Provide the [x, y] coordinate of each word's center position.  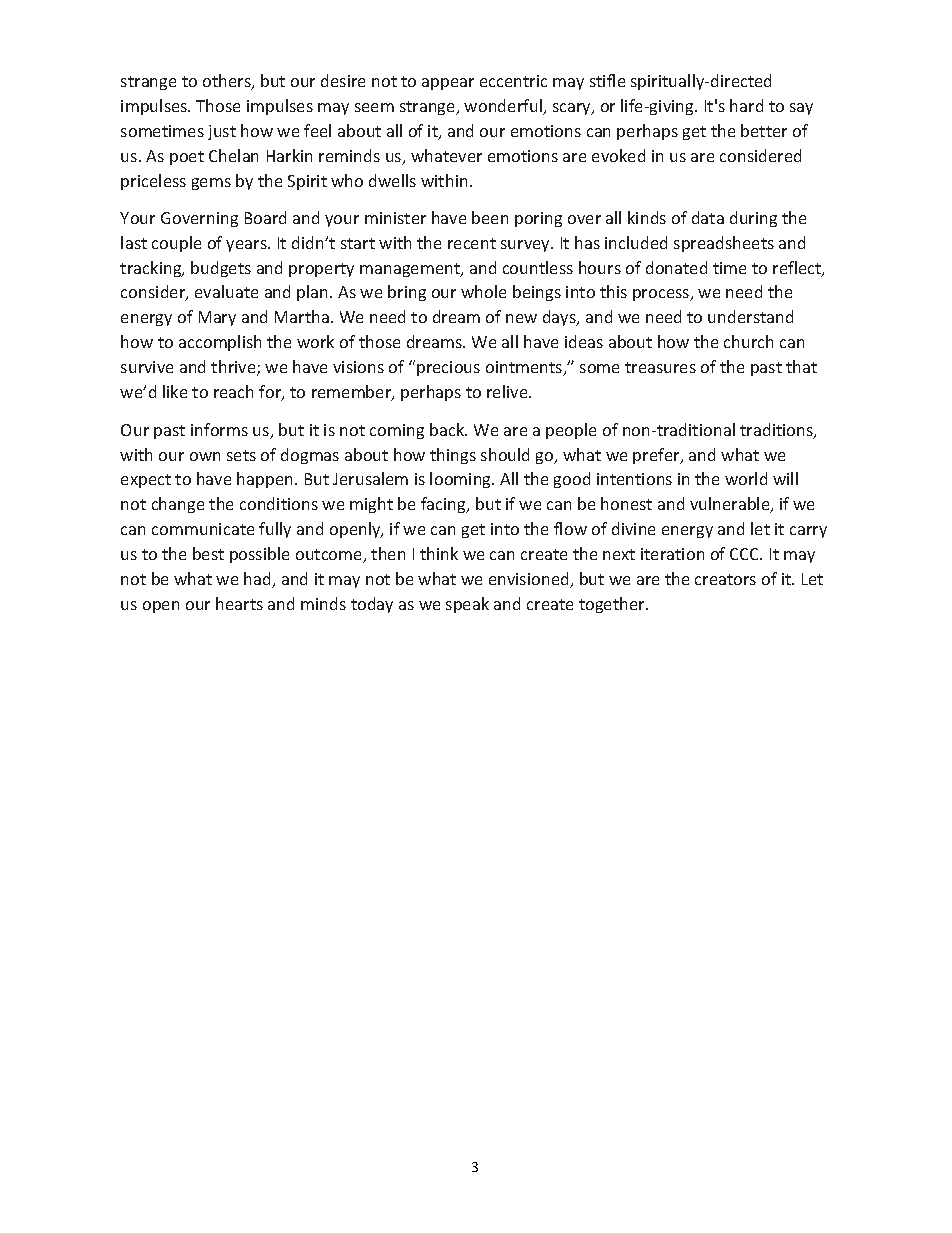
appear [448, 84]
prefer [657, 456]
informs [219, 429]
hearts [239, 603]
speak [467, 605]
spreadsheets [724, 244]
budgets [221, 269]
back [448, 429]
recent [472, 243]
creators [725, 579]
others [228, 82]
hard [746, 105]
